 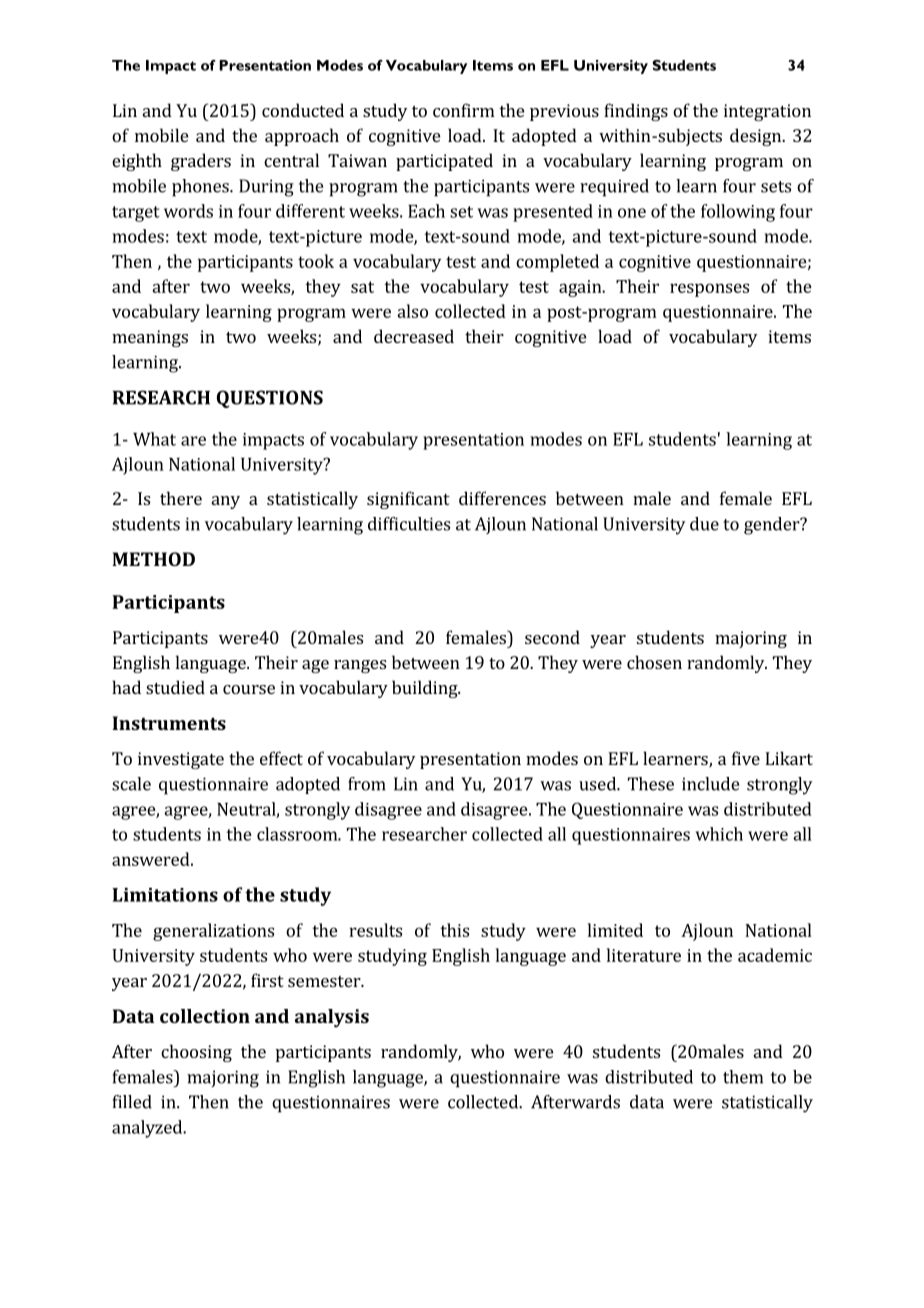 What do you see at coordinates (756, 137) in the screenshot?
I see `design` at bounding box center [756, 137].
